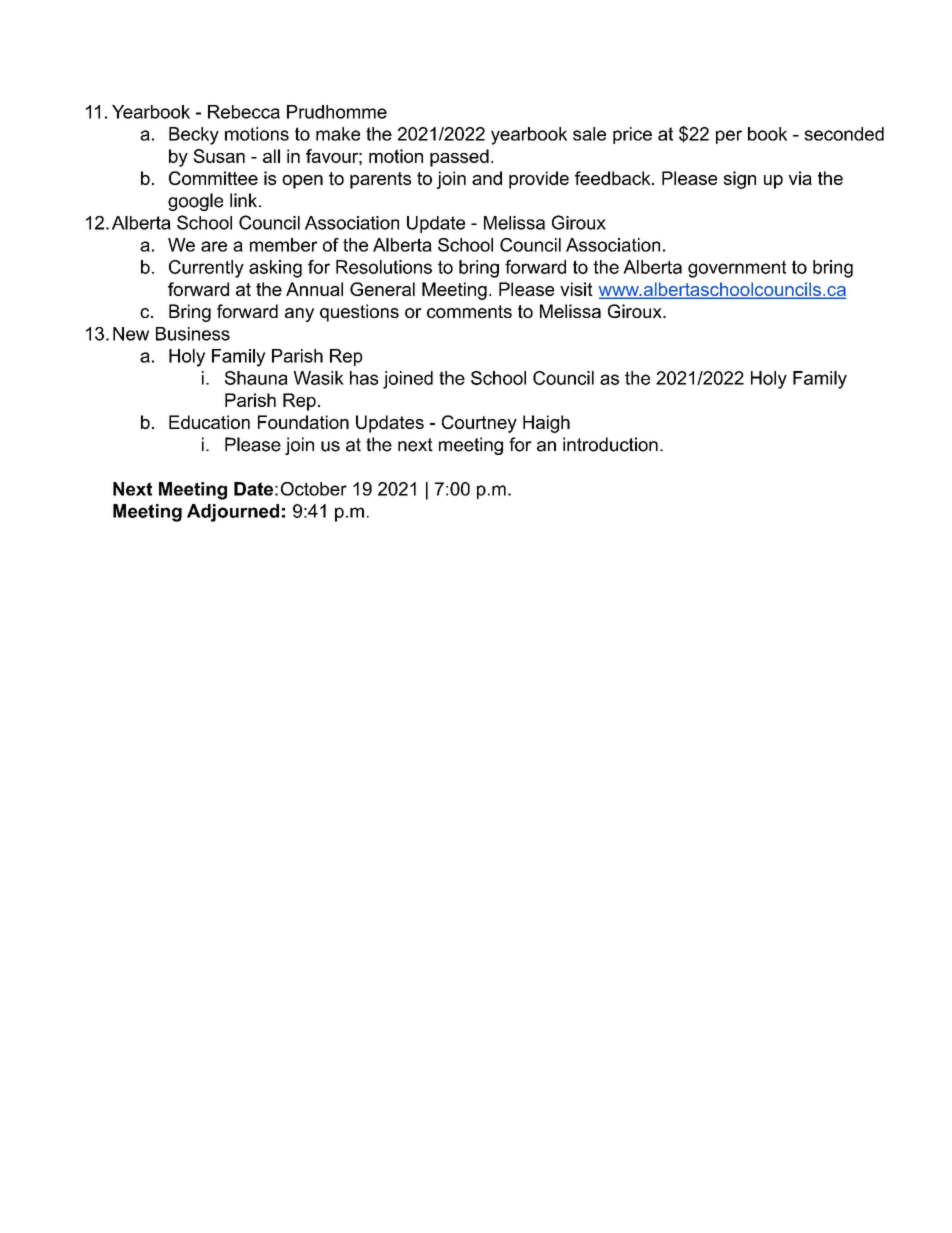 This screenshot has width=952, height=1233. I want to click on sale, so click(589, 134).
